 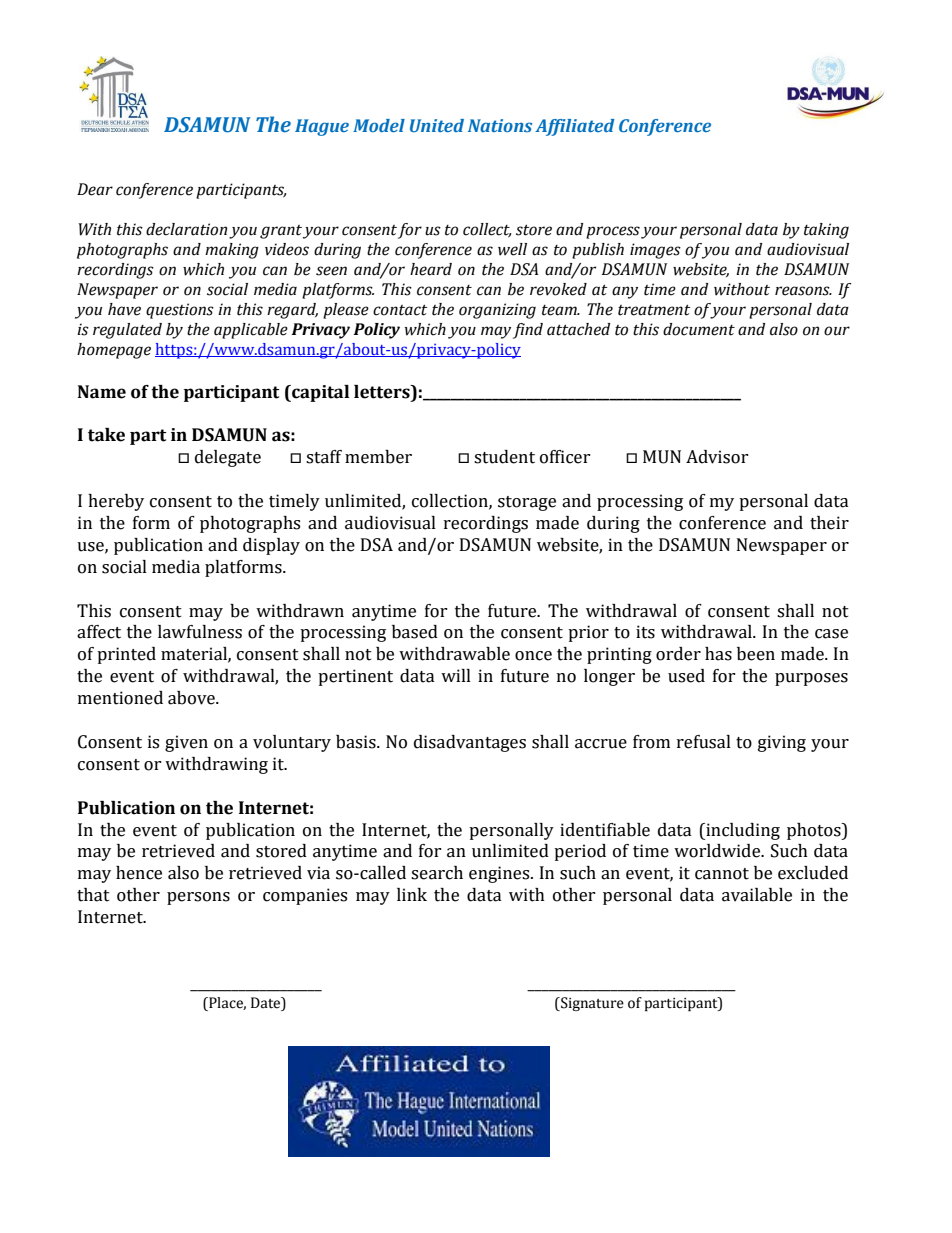 What do you see at coordinates (699, 329) in the document?
I see `document` at bounding box center [699, 329].
